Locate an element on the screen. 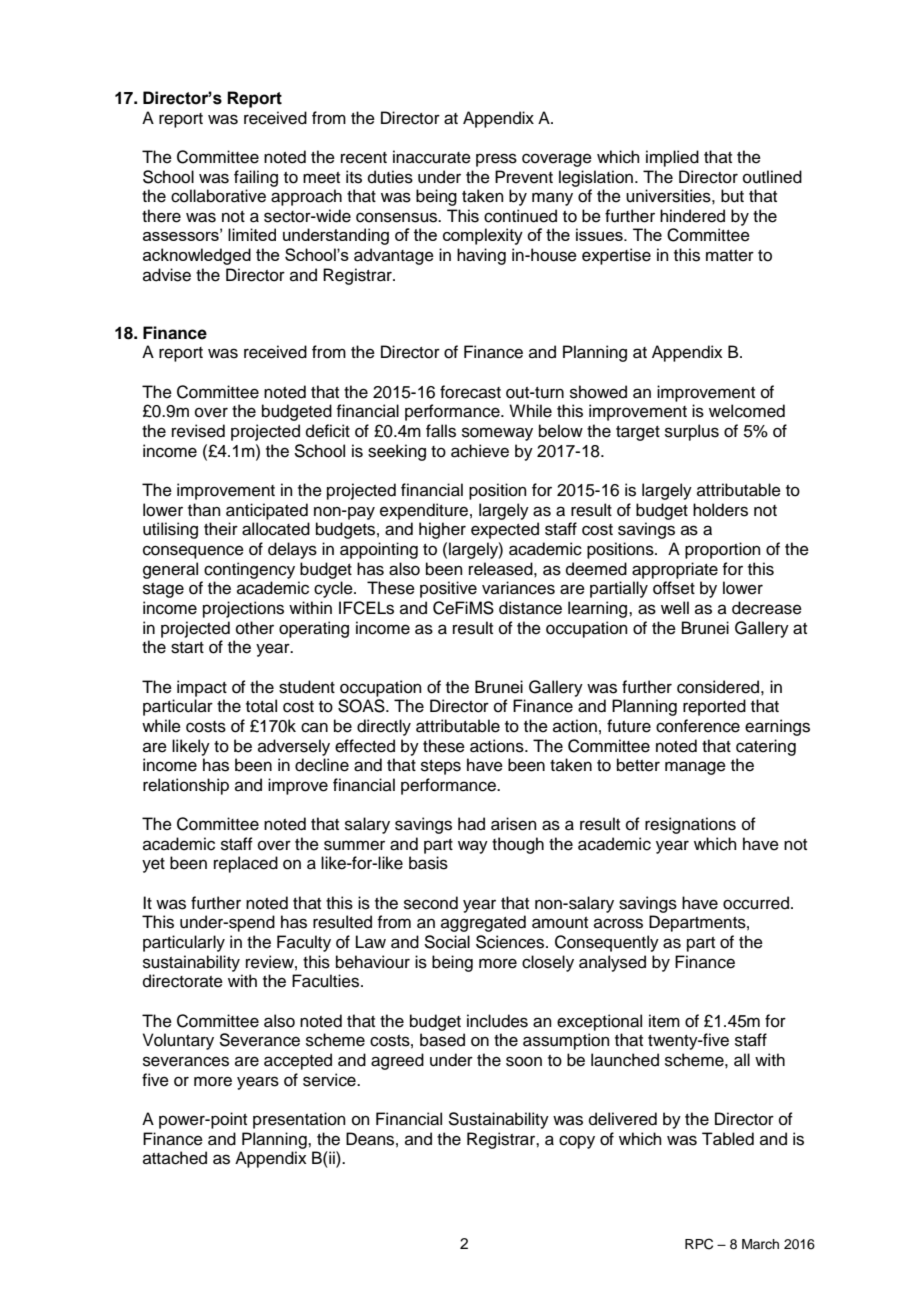  hindered is located at coordinates (692, 216).
